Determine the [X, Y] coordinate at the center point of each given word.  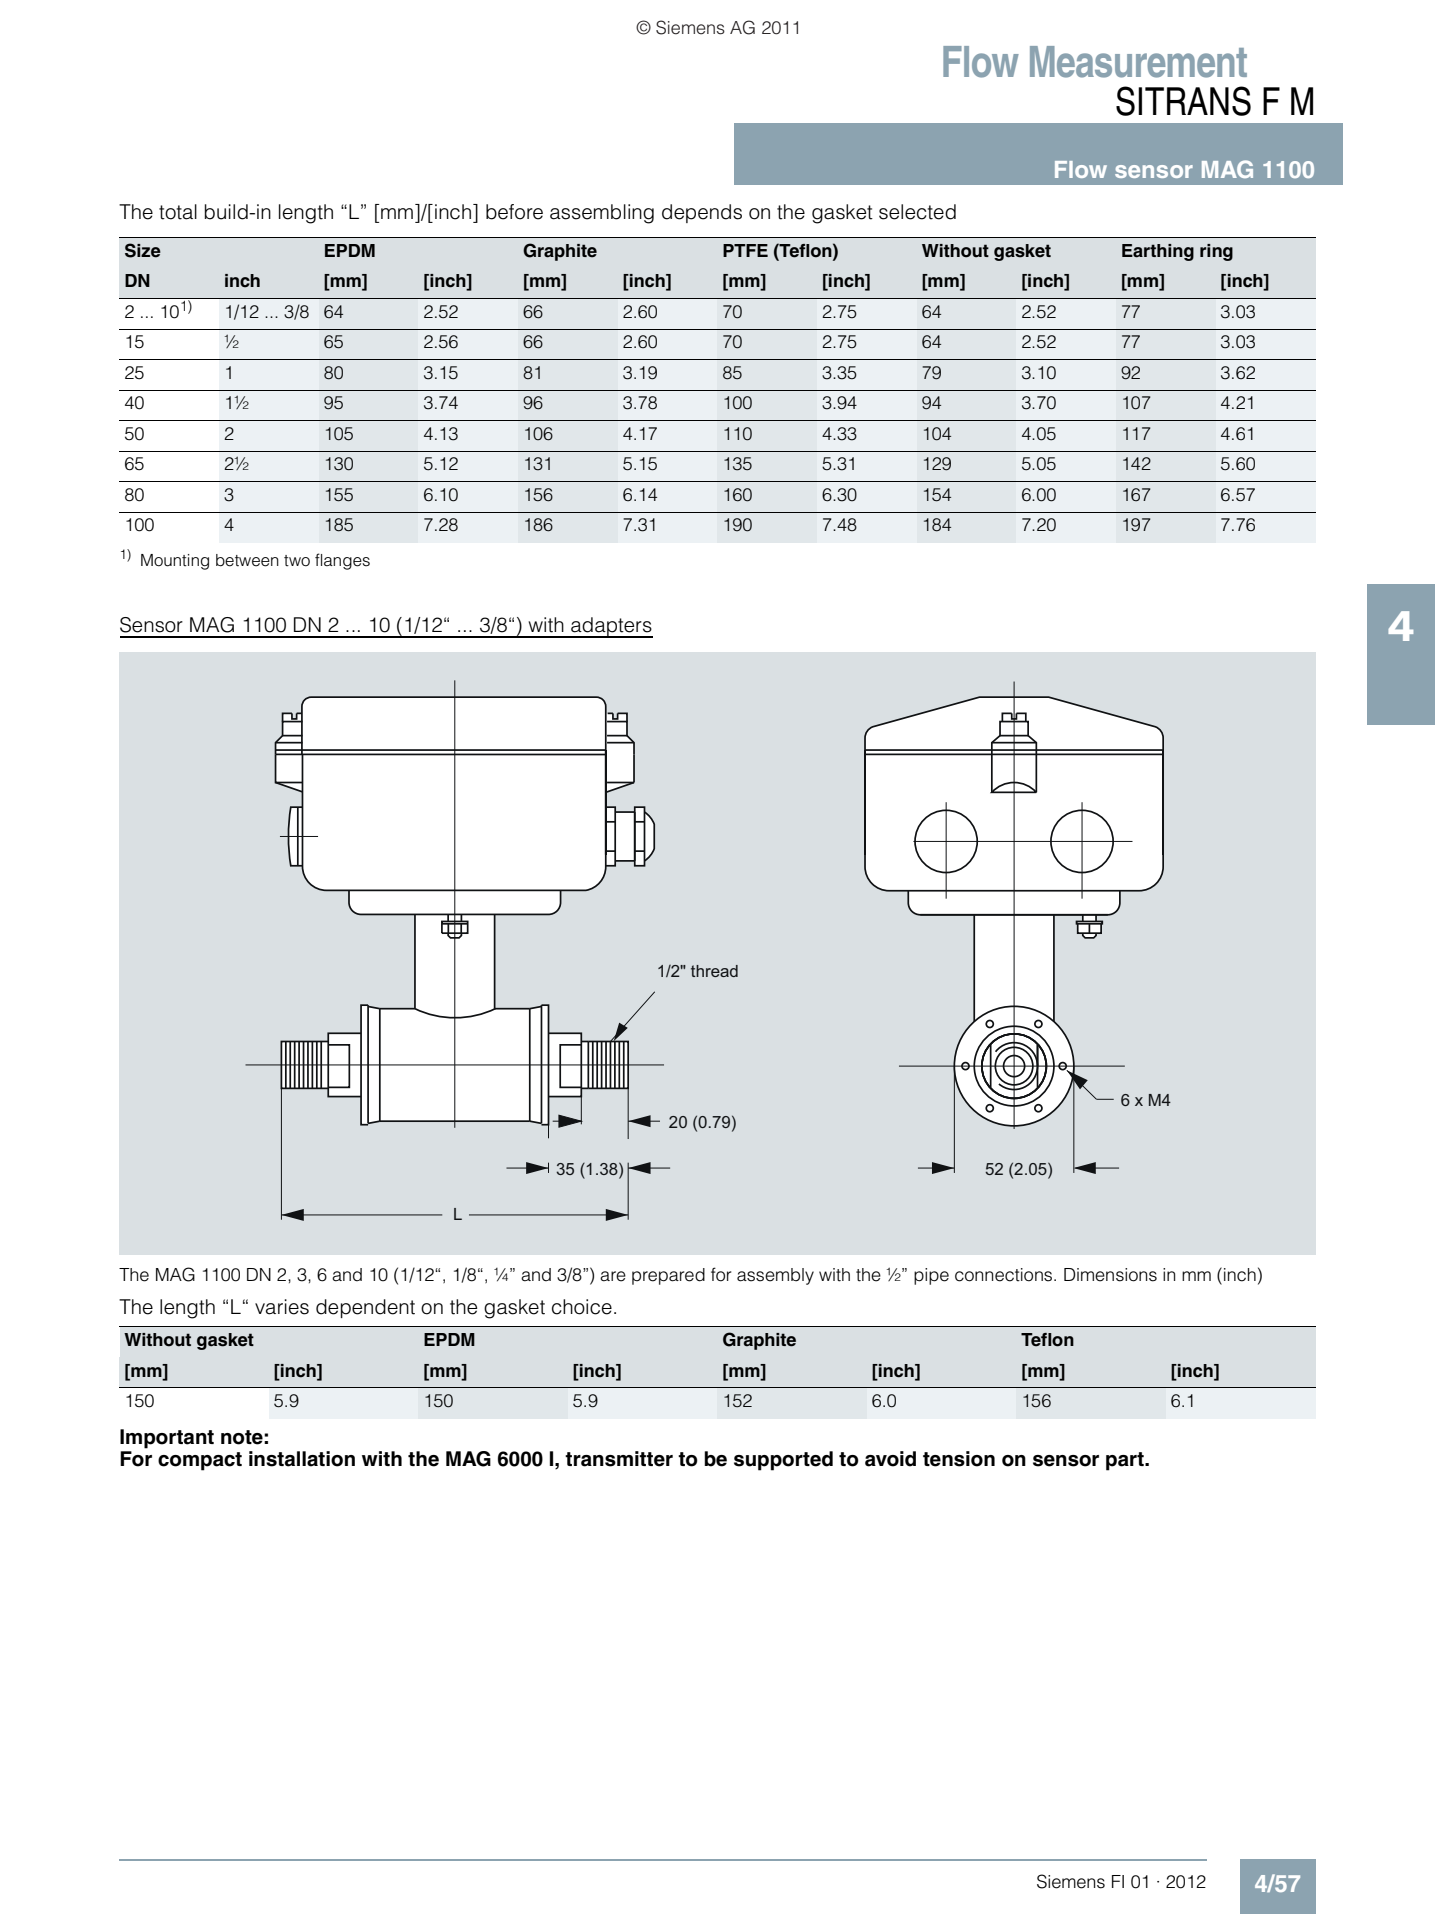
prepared [668, 1276]
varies [282, 1307]
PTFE [745, 250]
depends [702, 213]
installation [302, 1459]
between [247, 560]
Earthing [1158, 252]
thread [714, 971]
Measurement [1138, 62]
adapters [611, 627]
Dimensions [1110, 1275]
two [297, 561]
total [178, 212]
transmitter [619, 1459]
